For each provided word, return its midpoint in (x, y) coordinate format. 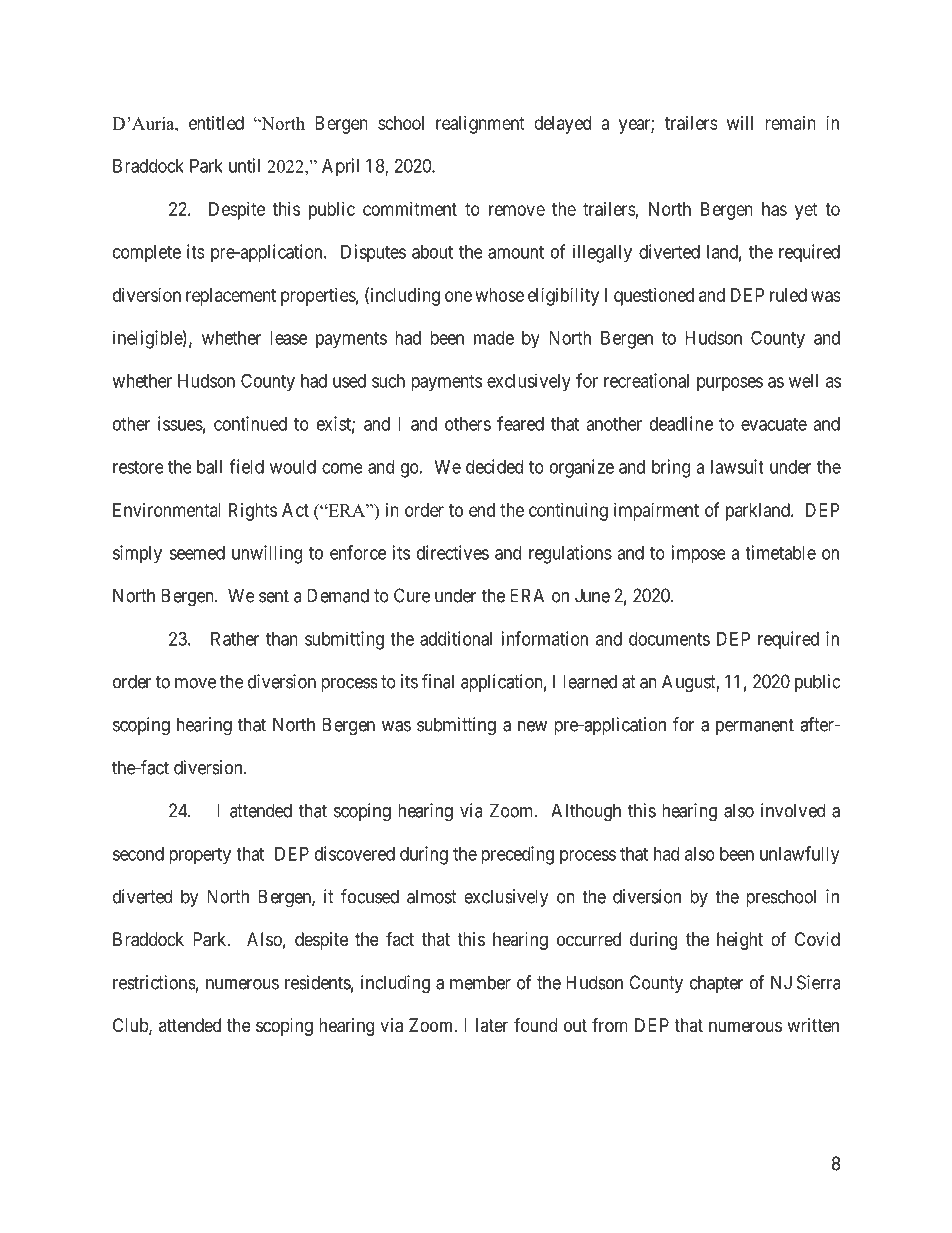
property (200, 856)
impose (699, 554)
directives (453, 552)
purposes (730, 384)
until (244, 165)
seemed (197, 553)
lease (288, 338)
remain (790, 123)
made (494, 338)
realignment (480, 125)
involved (793, 810)
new (532, 726)
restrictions (154, 982)
